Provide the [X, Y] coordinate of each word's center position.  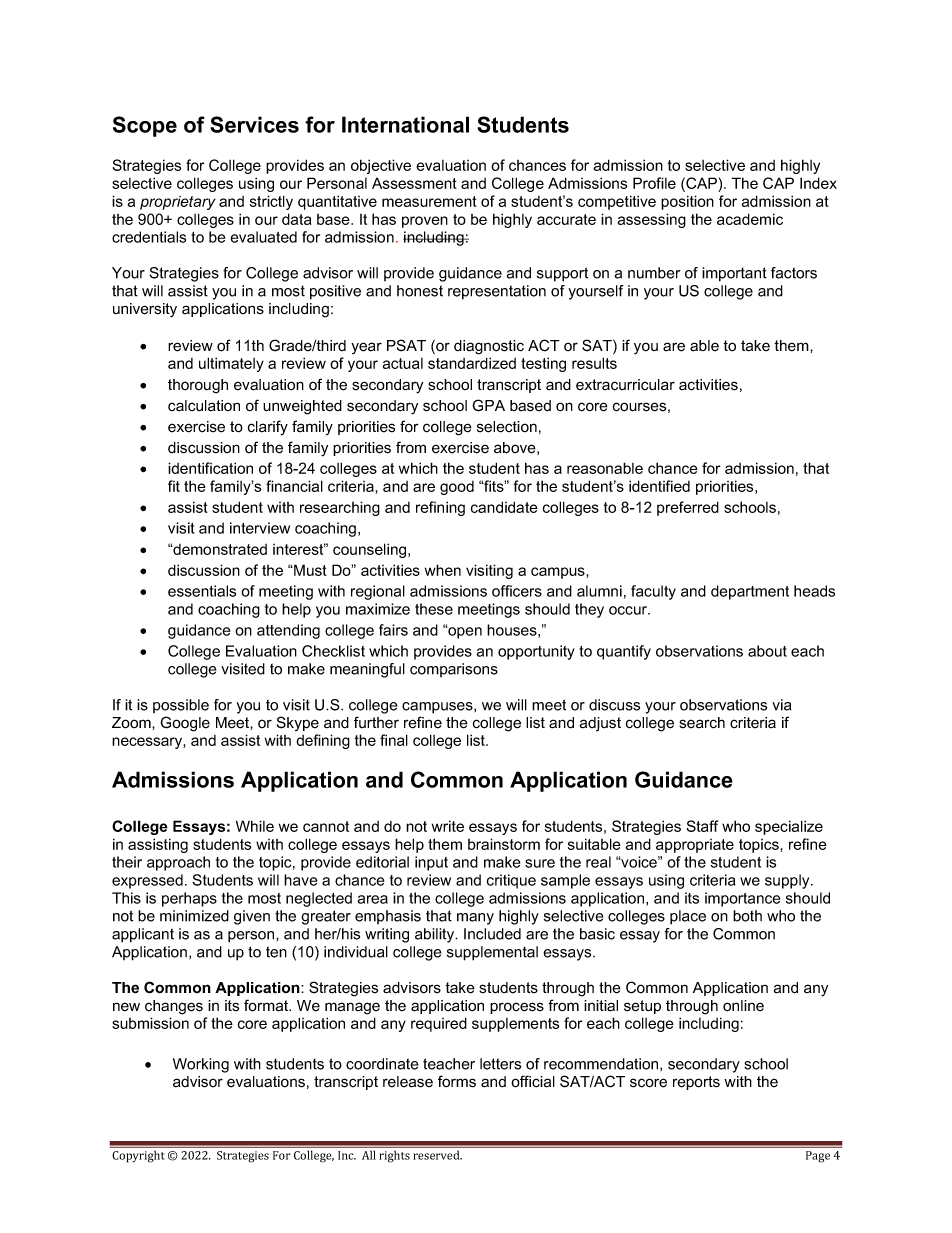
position [687, 202]
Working [201, 1065]
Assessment [414, 183]
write [448, 826]
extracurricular [625, 385]
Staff [702, 826]
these [434, 609]
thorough [198, 386]
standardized [472, 363]
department [750, 592]
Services [254, 124]
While [255, 826]
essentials [202, 591]
